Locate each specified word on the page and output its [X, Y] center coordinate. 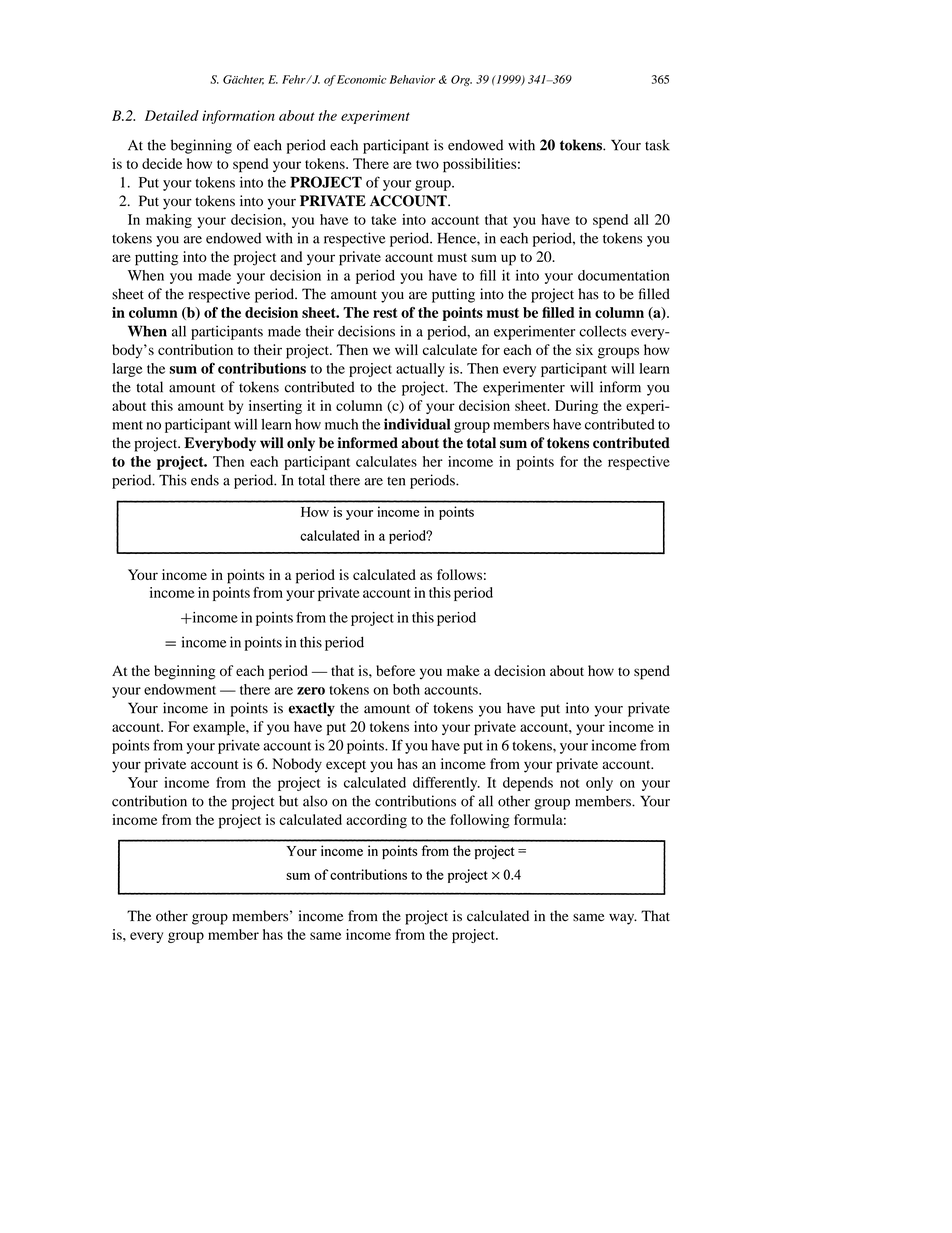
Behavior [412, 79]
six [584, 349]
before [395, 670]
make [463, 670]
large [127, 370]
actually [420, 370]
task [657, 145]
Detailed [172, 115]
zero [311, 691]
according [376, 821]
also [315, 801]
